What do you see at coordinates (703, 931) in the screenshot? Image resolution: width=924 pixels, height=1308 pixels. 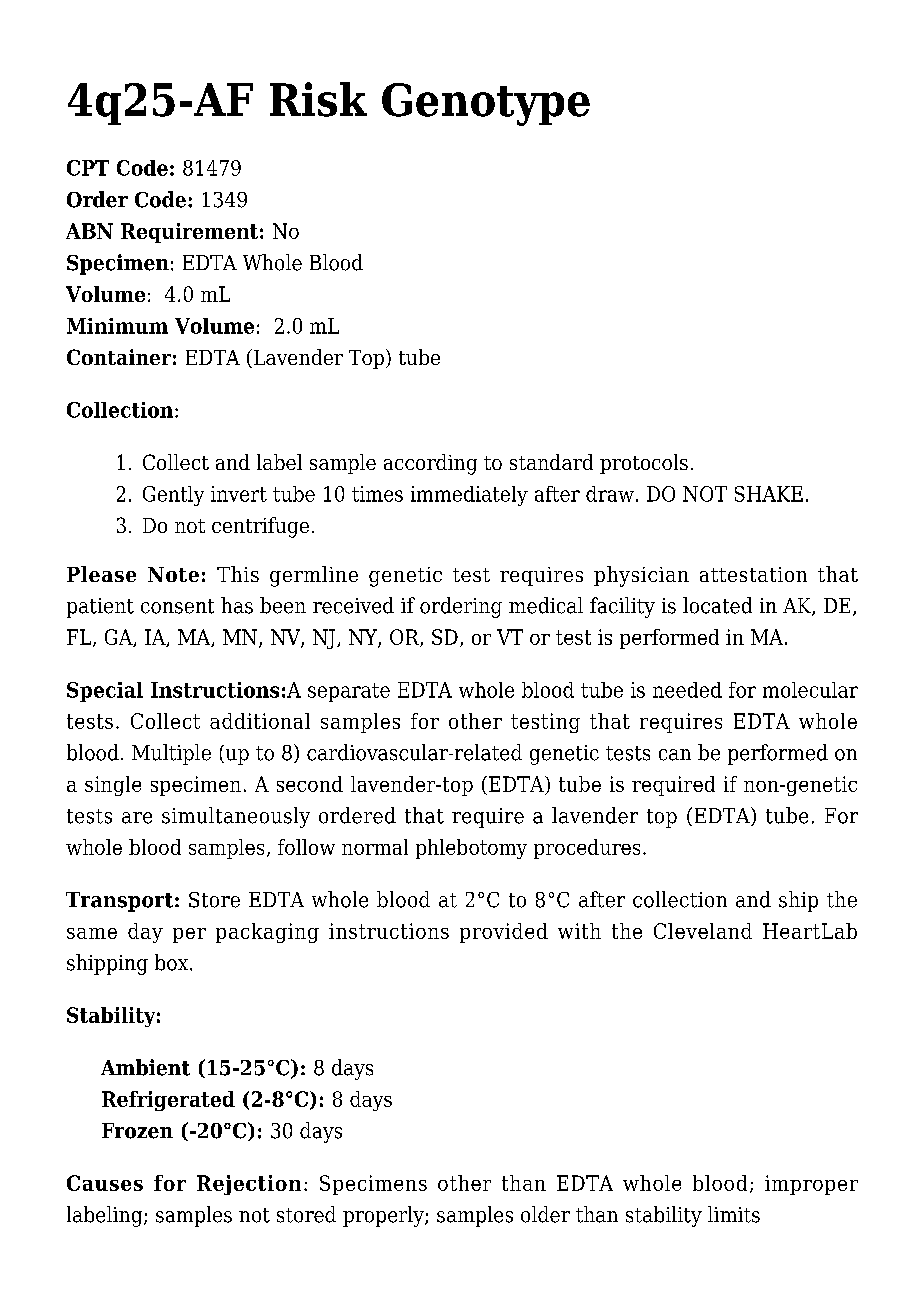 I see `Cleveland` at bounding box center [703, 931].
